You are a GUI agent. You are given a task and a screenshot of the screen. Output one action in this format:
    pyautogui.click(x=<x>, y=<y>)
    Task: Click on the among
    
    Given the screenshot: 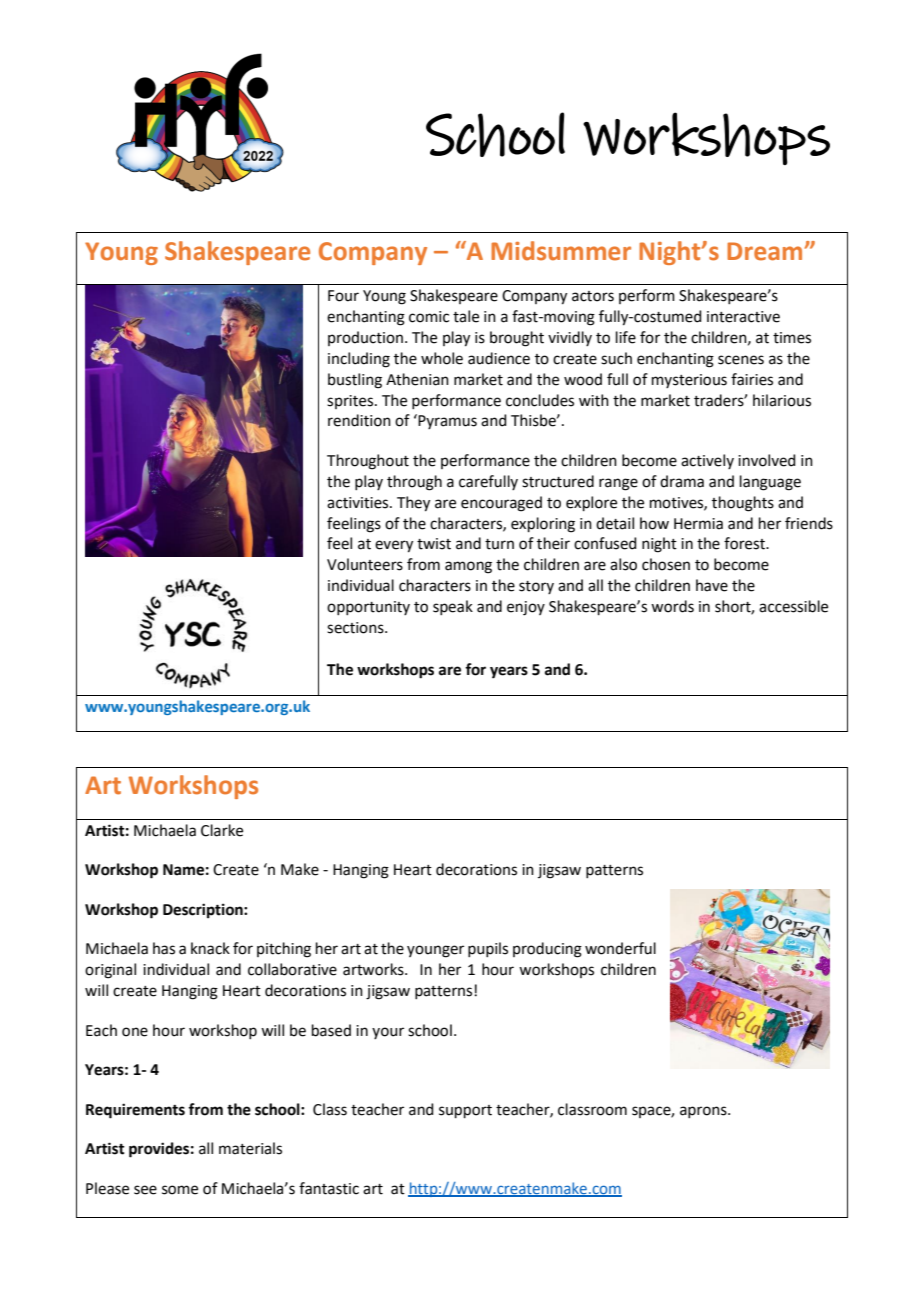 What is the action you would take?
    pyautogui.click(x=468, y=567)
